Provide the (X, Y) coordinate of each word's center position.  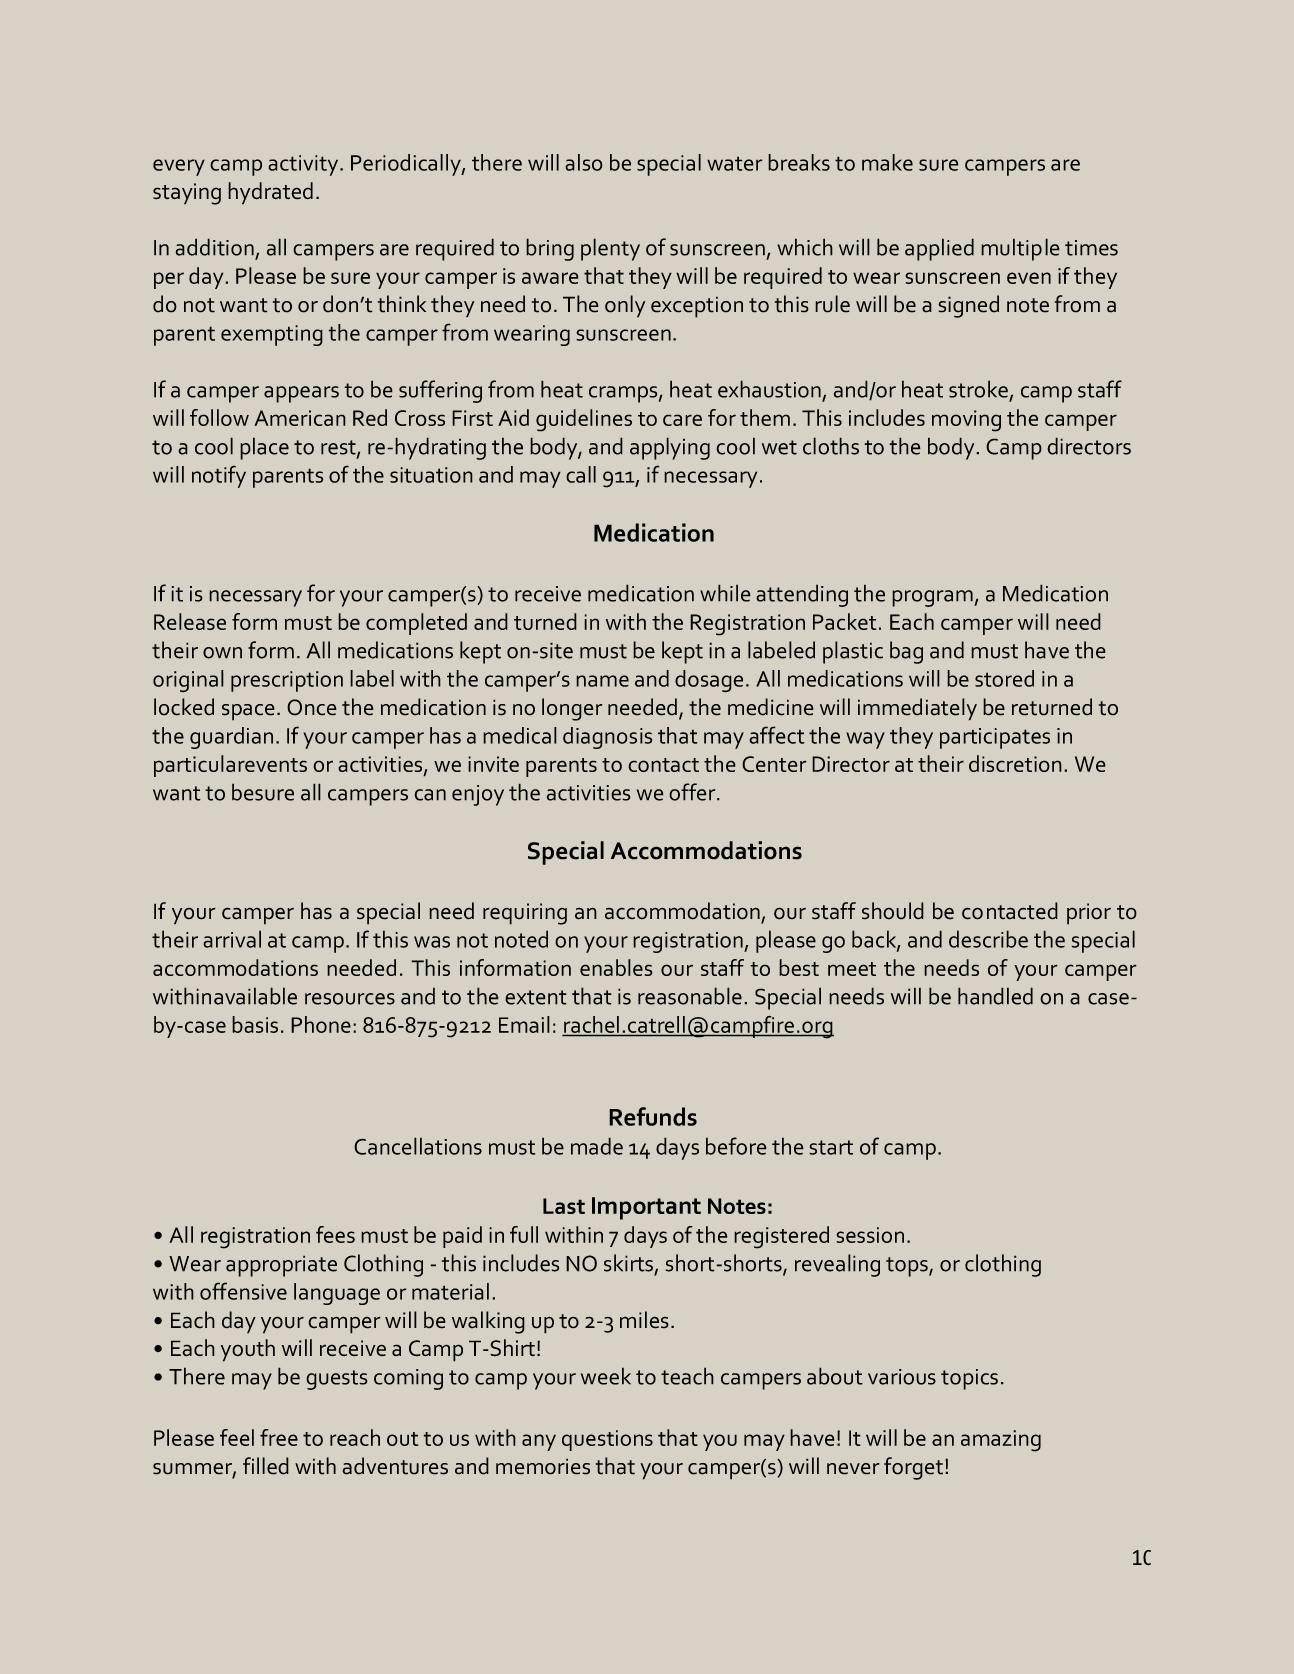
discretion (1015, 763)
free (279, 1437)
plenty (610, 249)
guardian (231, 738)
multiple (1020, 249)
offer (693, 792)
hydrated (270, 193)
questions (607, 1440)
